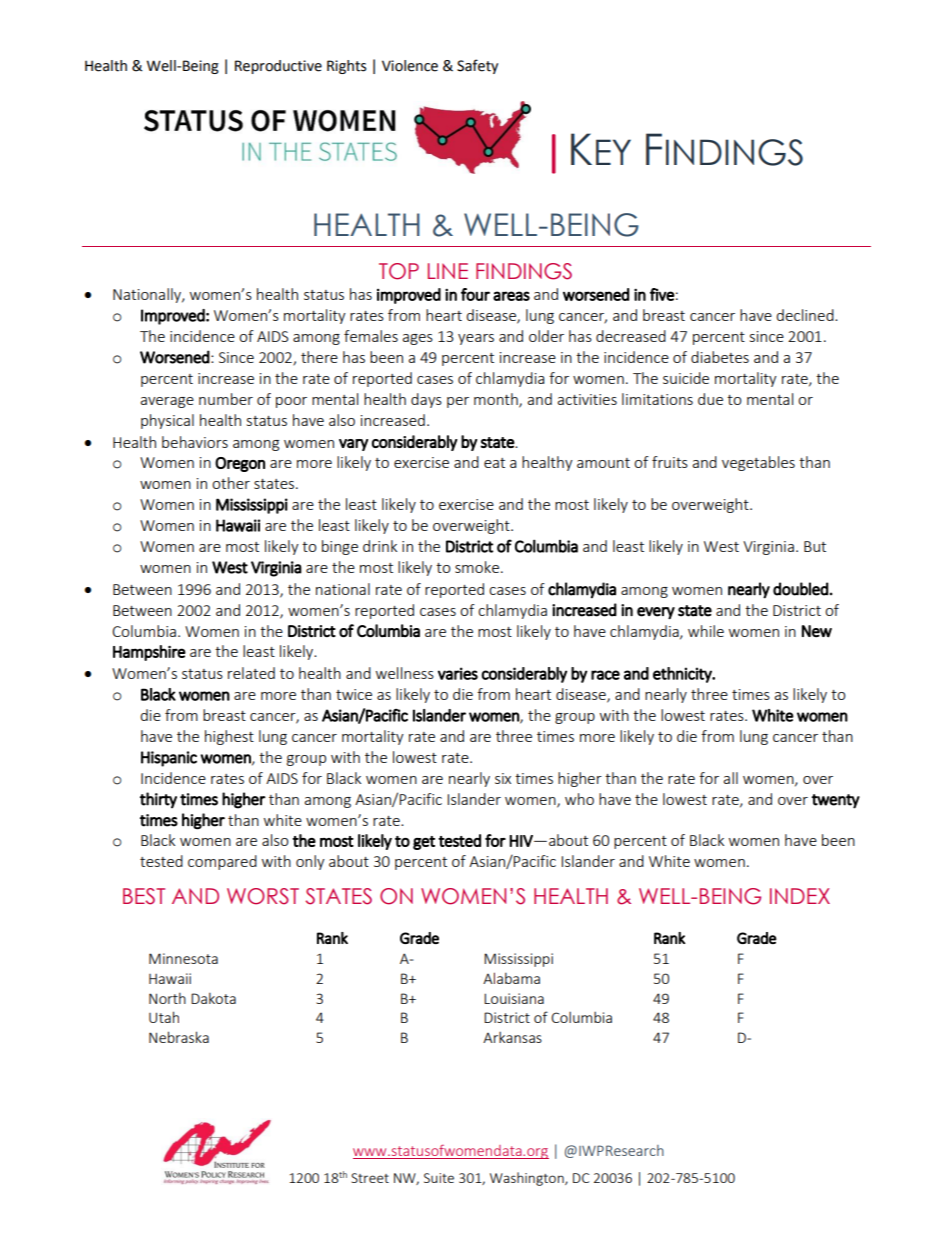 The width and height of the screenshot is (952, 1233). I want to click on smoke, so click(478, 567).
